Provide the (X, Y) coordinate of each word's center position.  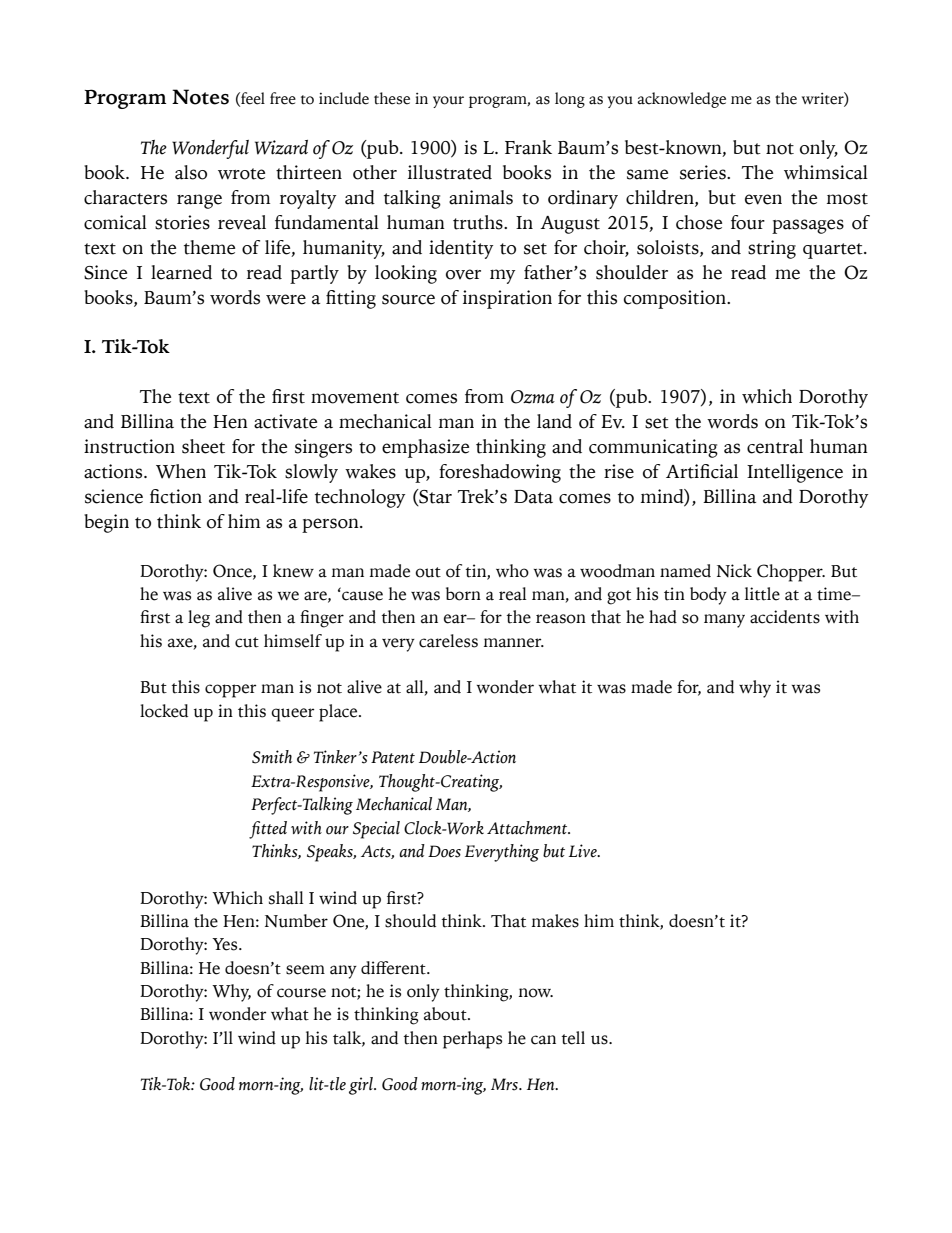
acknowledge (682, 100)
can (543, 1040)
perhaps (472, 1040)
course (301, 993)
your (448, 102)
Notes (200, 97)
